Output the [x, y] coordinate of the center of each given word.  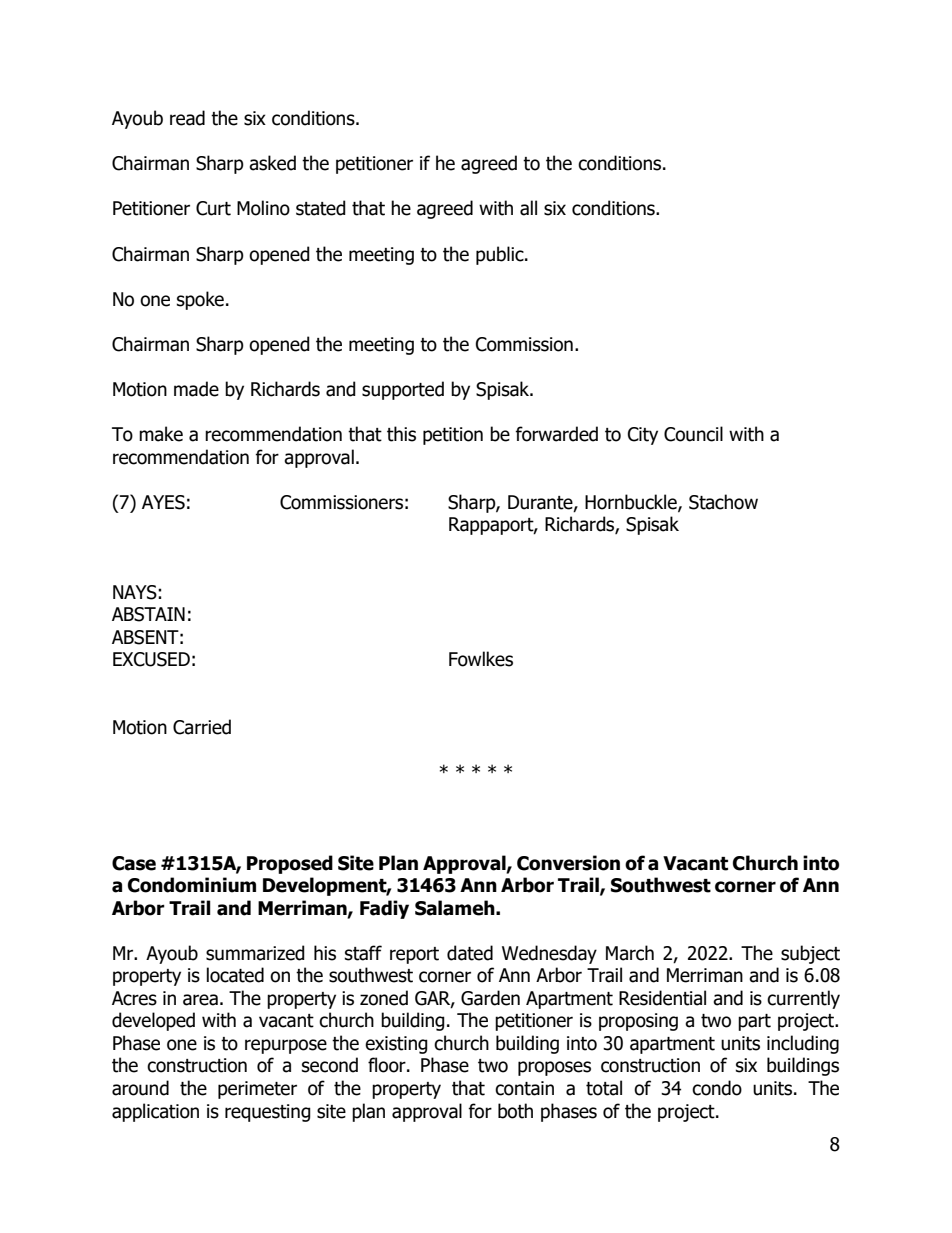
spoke [200, 300]
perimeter [257, 1090]
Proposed [290, 864]
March [630, 953]
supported [403, 390]
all [528, 208]
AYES [163, 502]
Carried [202, 727]
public [501, 255]
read [187, 118]
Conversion [568, 863]
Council [693, 434]
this [401, 434]
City [643, 436]
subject [810, 954]
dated [470, 953]
